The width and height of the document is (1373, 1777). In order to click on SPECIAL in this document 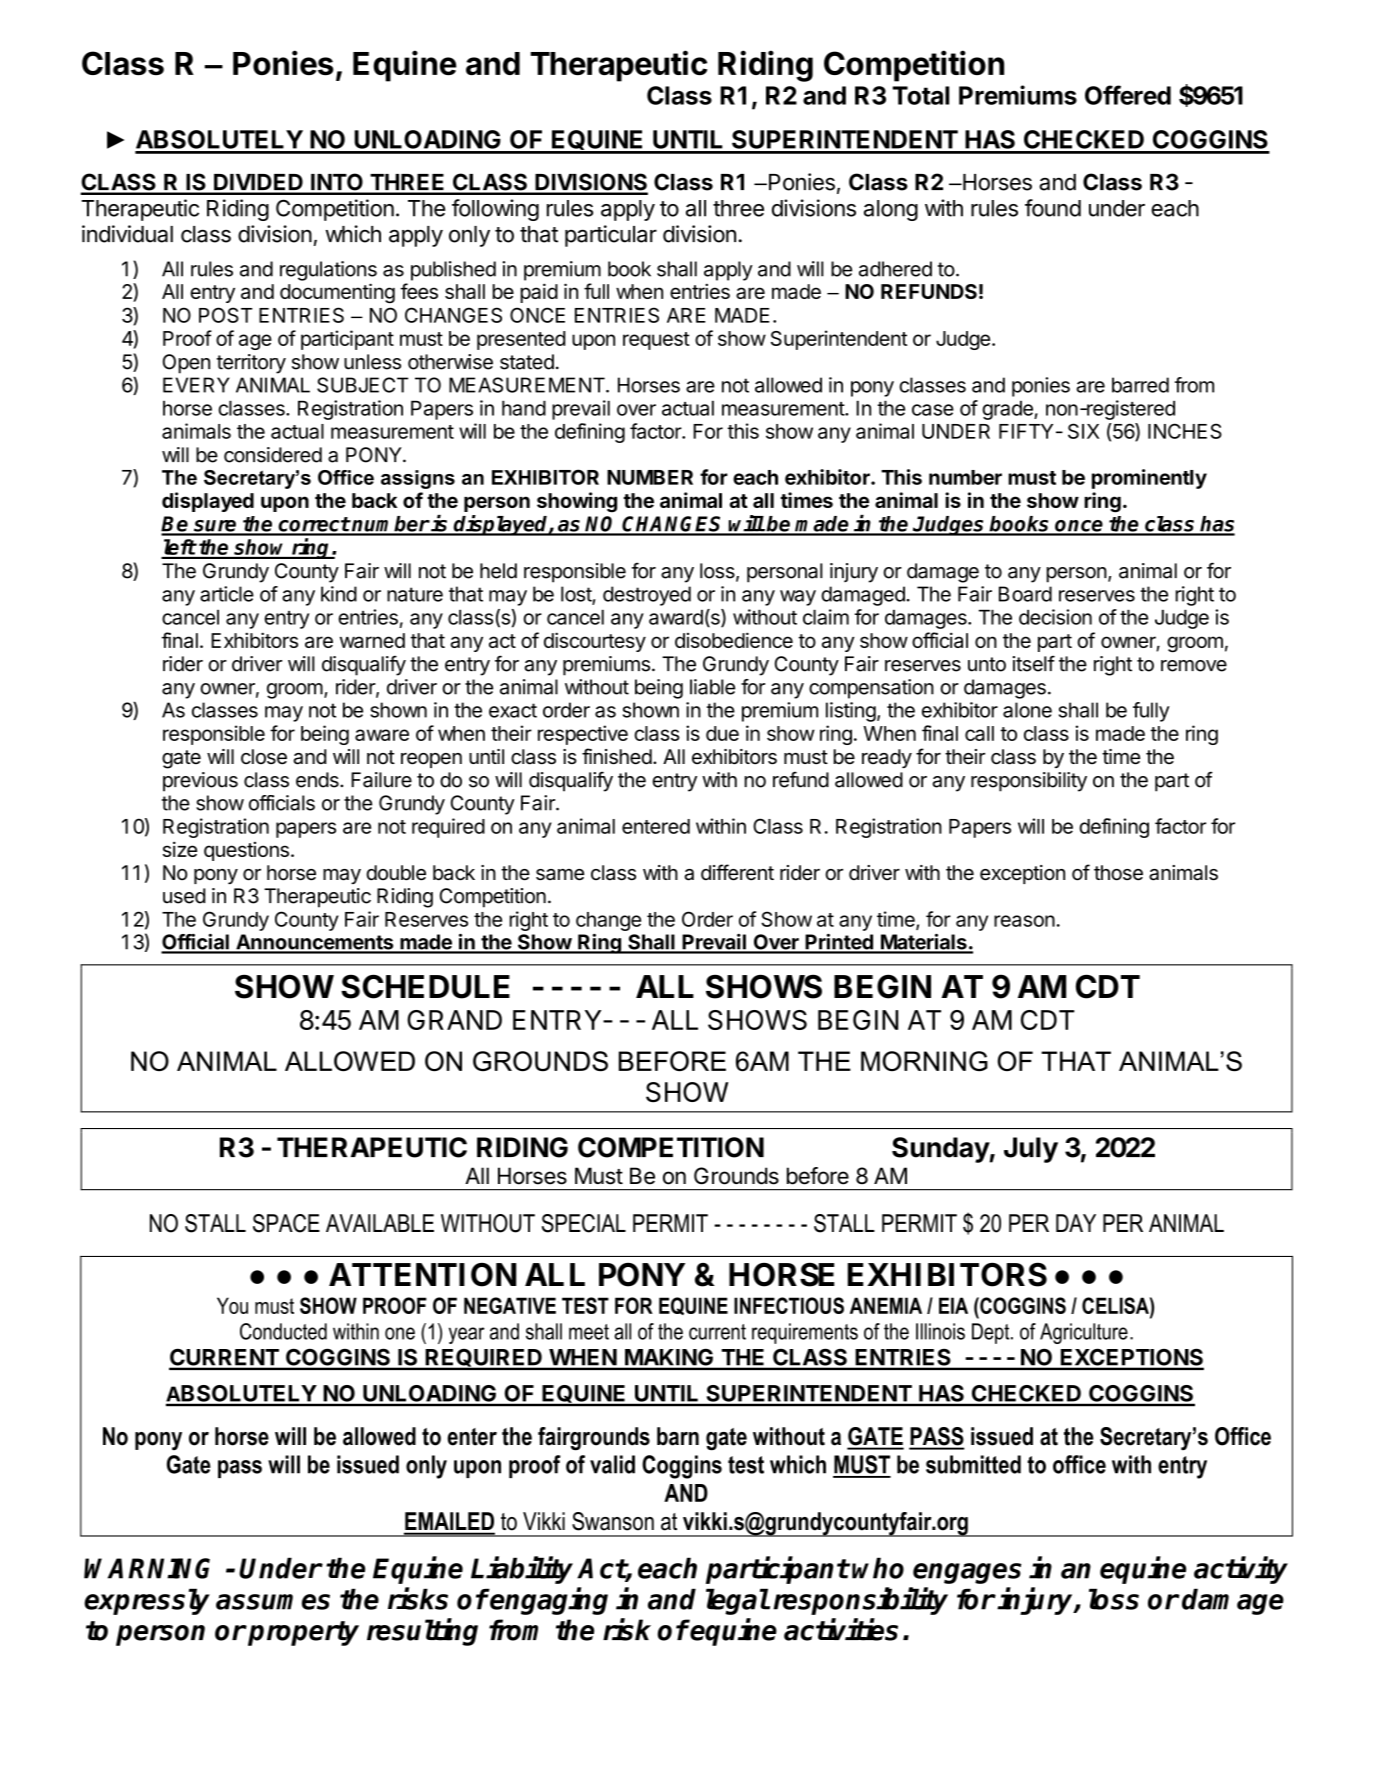, I will do `click(584, 1223)`.
